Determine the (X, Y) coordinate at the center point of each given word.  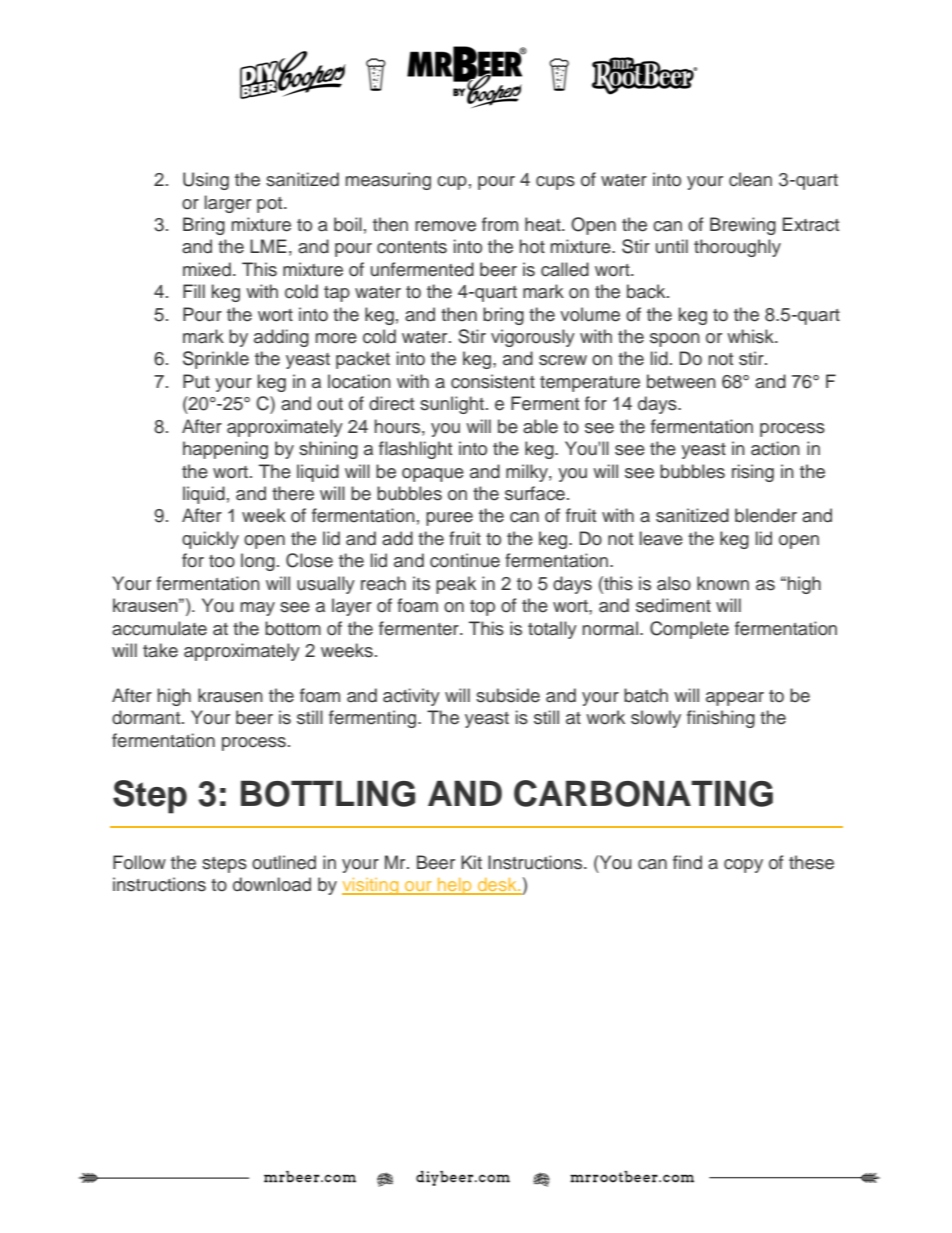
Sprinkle (216, 360)
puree (449, 519)
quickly (210, 540)
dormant (147, 717)
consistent (493, 381)
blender (766, 515)
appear (735, 699)
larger (228, 204)
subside (508, 695)
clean (750, 179)
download (272, 884)
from (500, 224)
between (681, 381)
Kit (471, 862)
